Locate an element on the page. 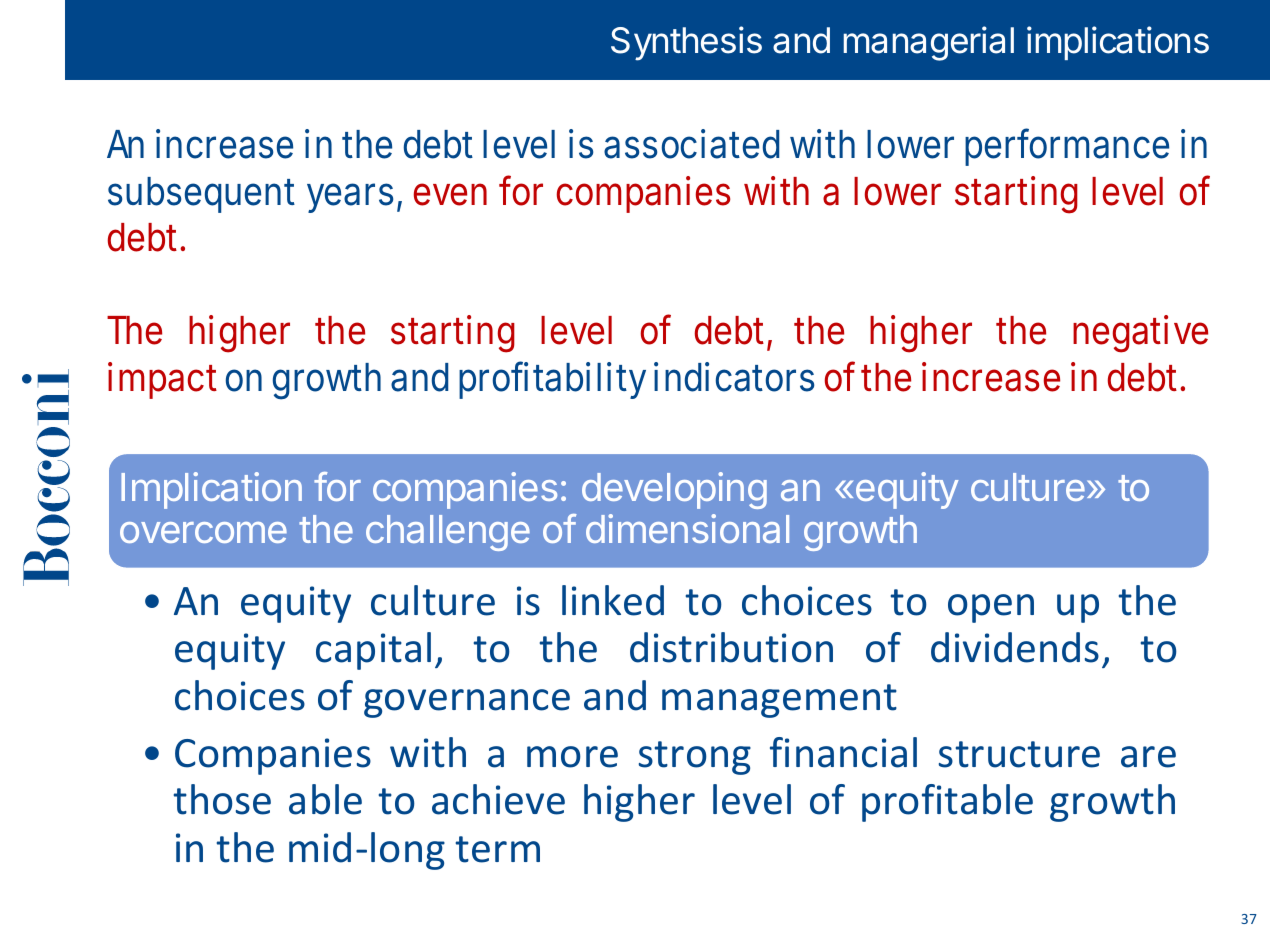 The width and height of the document is (1270, 952). managerial is located at coordinates (929, 43).
